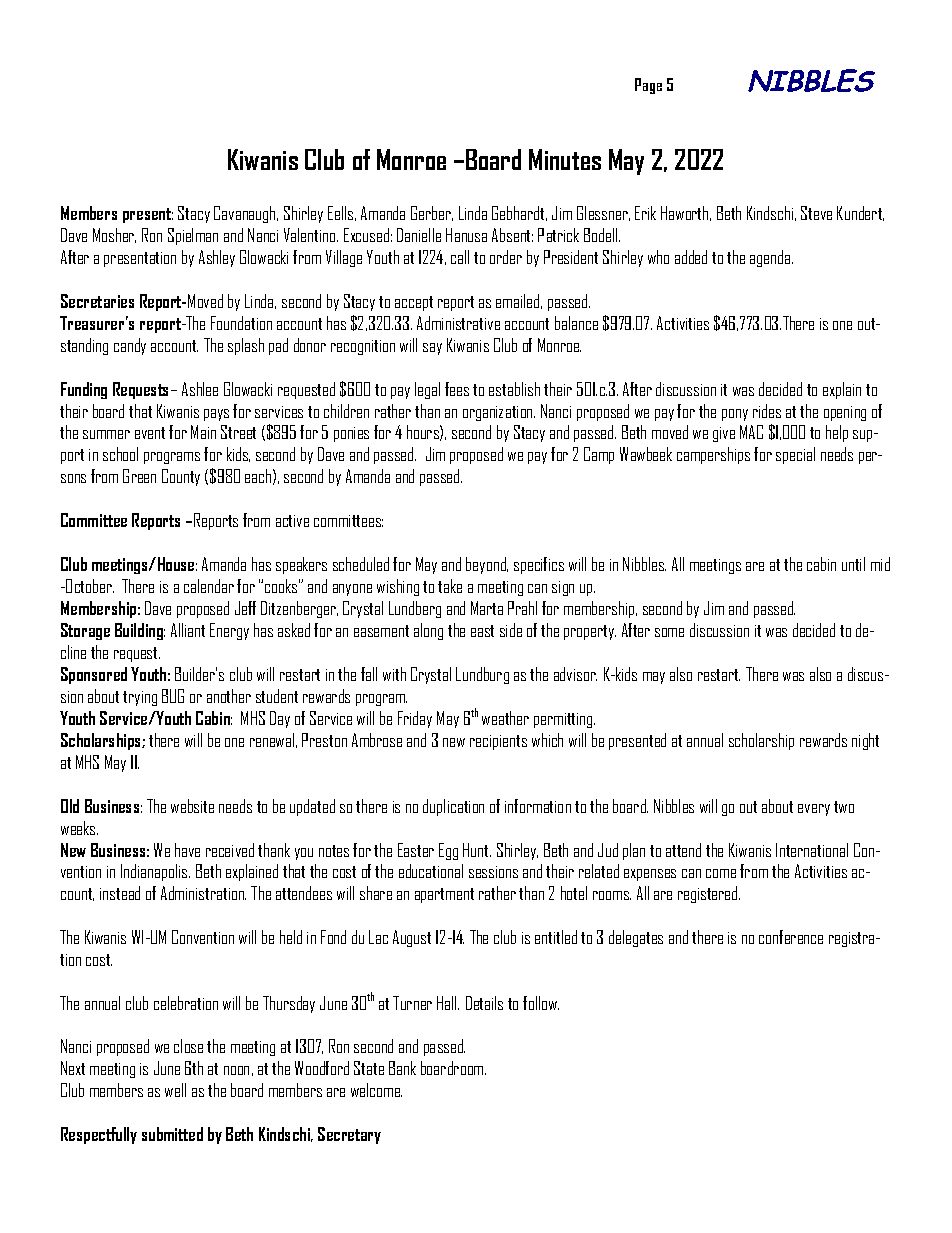 This image has height=1233, width=952. What do you see at coordinates (175, 1090) in the image?
I see `well` at bounding box center [175, 1090].
